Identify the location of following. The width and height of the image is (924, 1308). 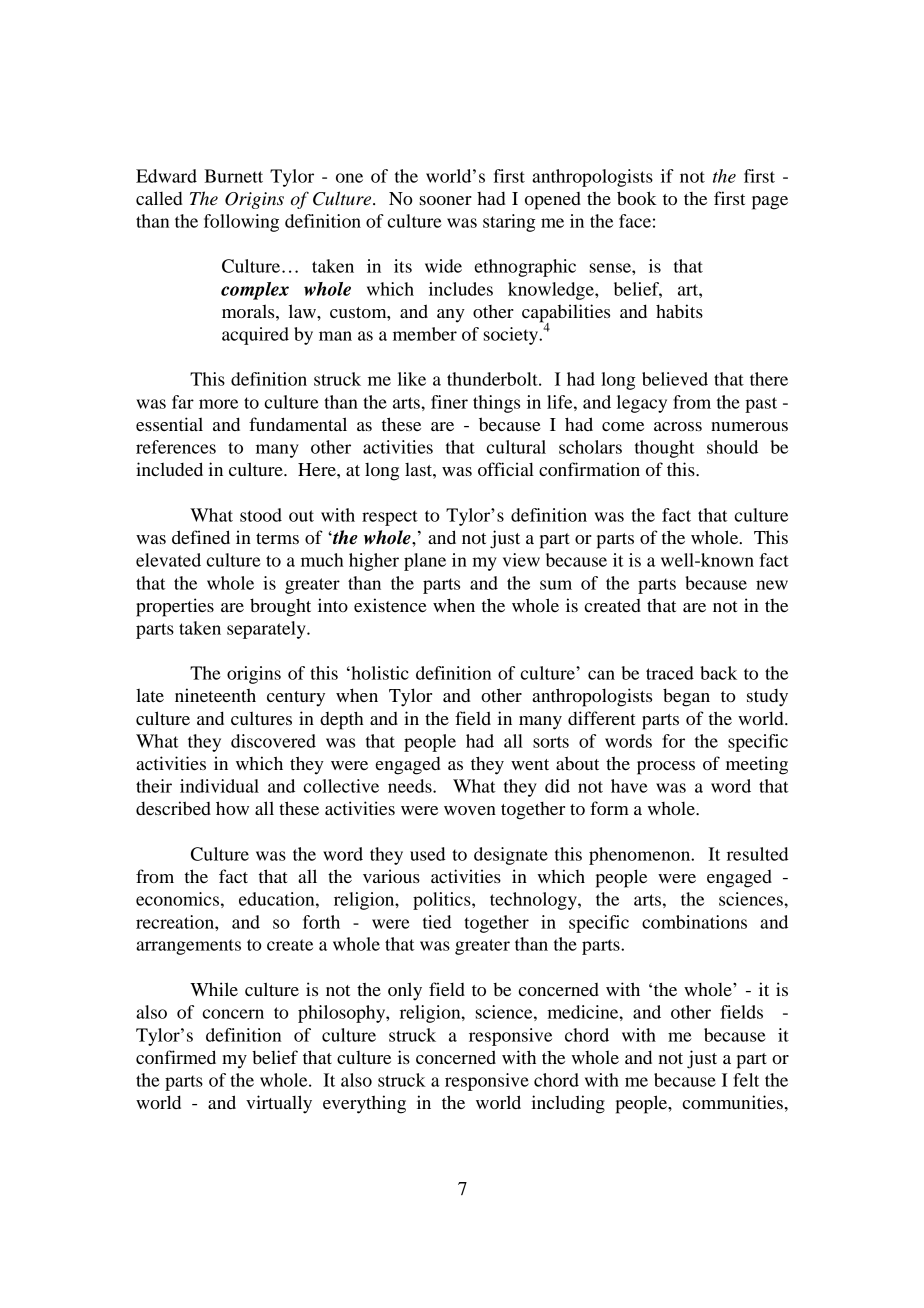
(241, 223).
